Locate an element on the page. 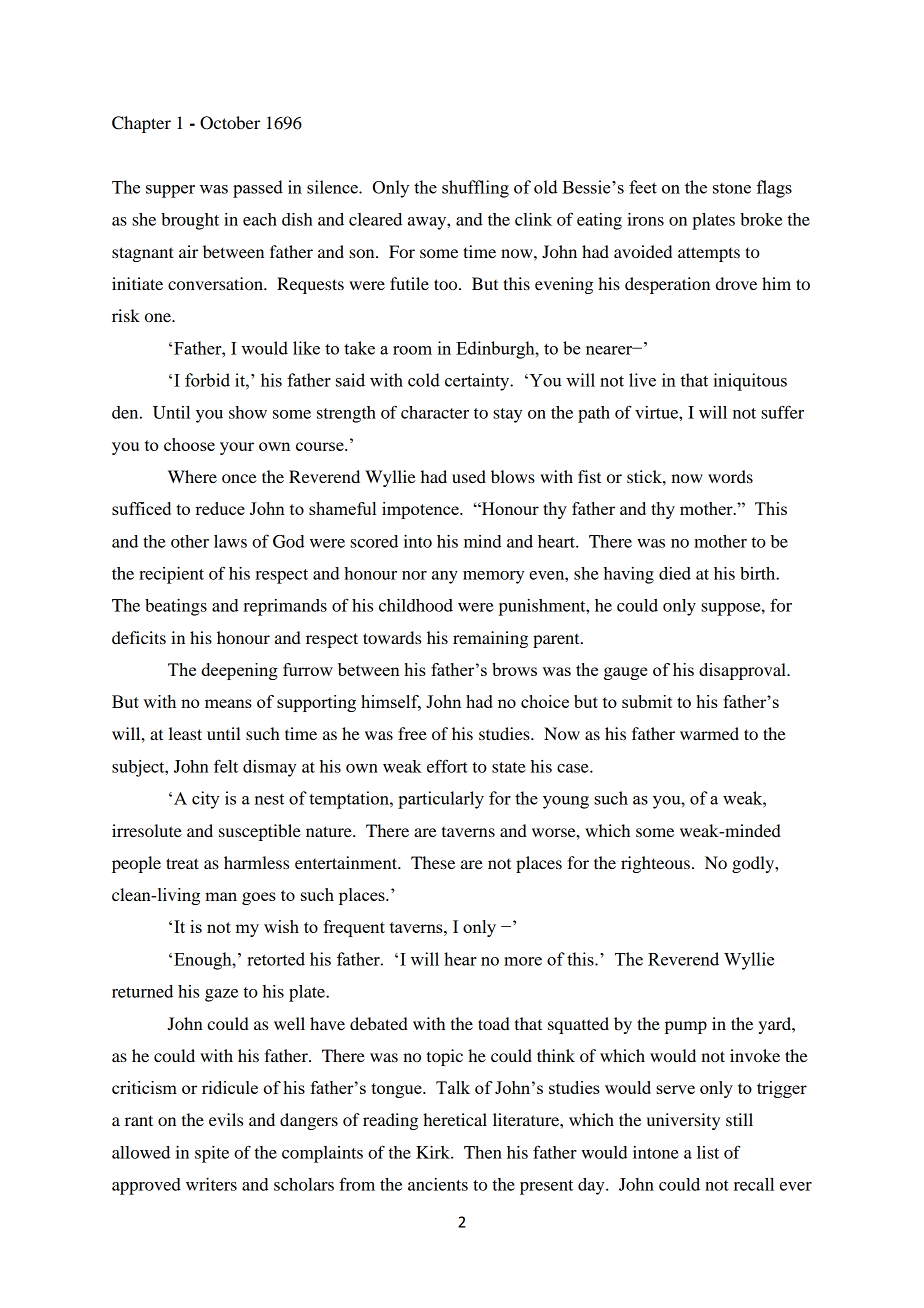 The height and width of the image is (1308, 924). October is located at coordinates (230, 123).
